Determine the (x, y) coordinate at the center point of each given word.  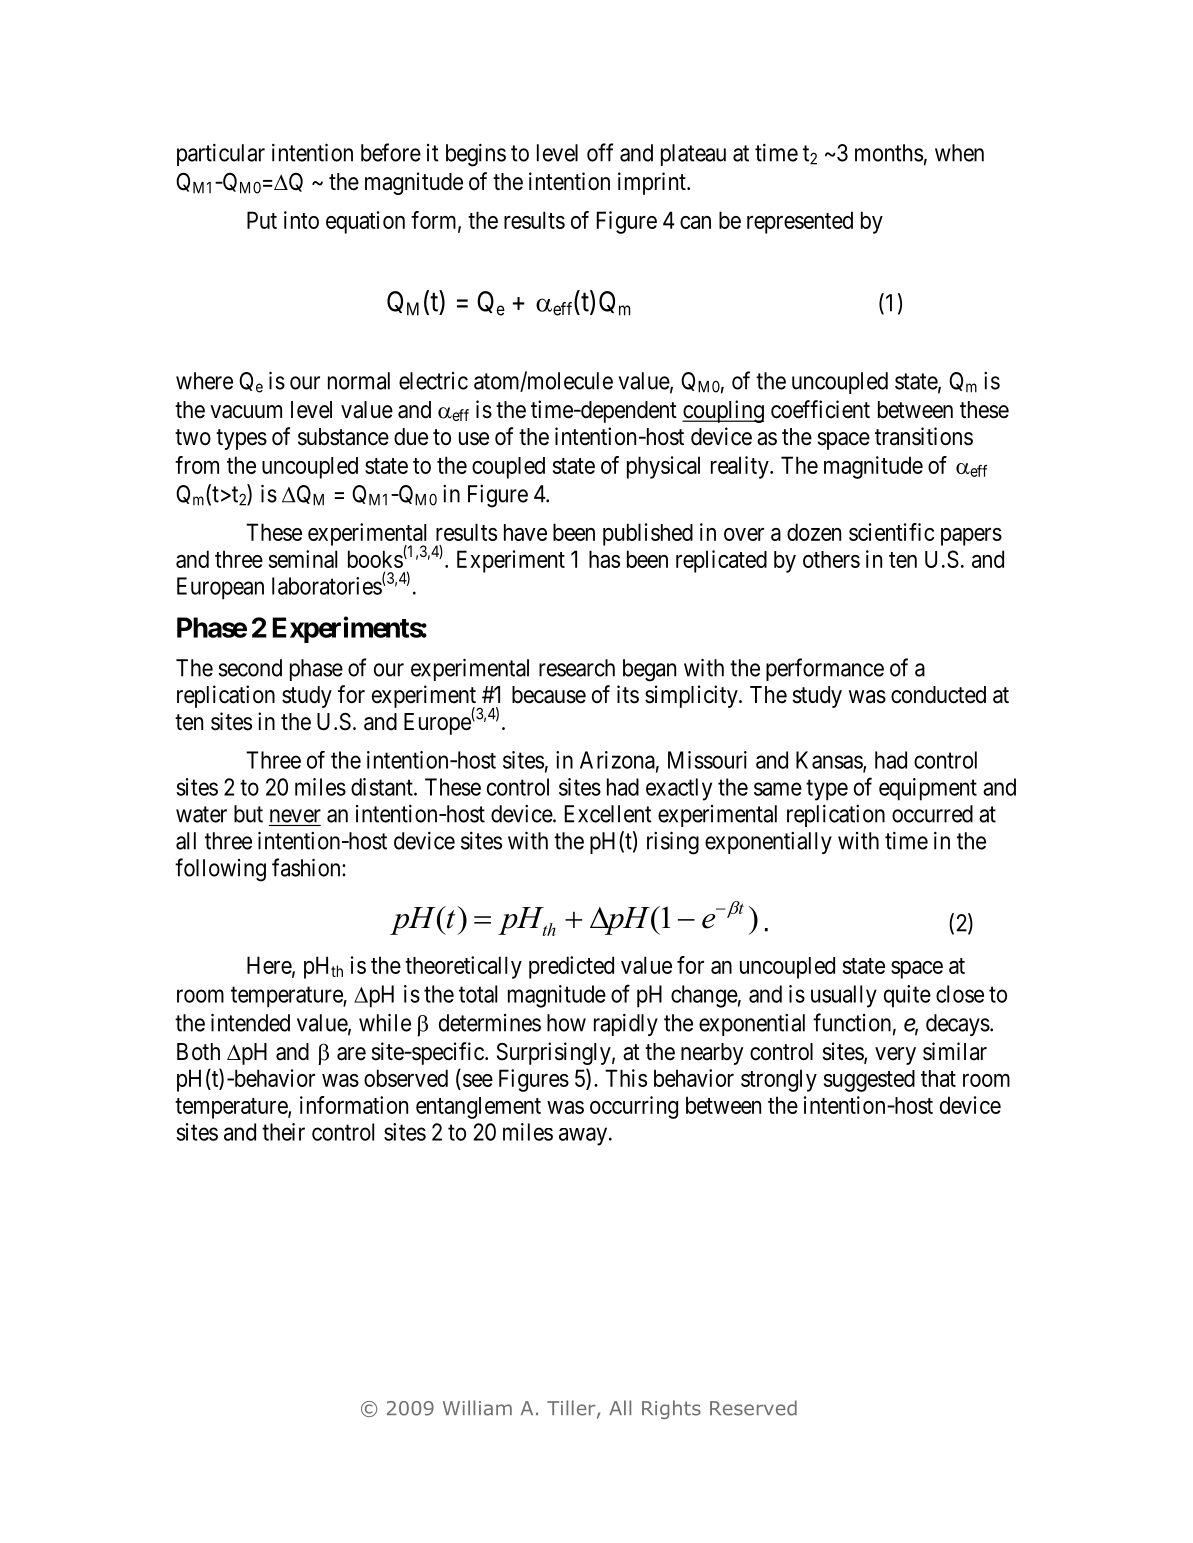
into (301, 220)
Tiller (572, 1409)
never (295, 816)
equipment (928, 789)
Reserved (753, 1408)
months (889, 153)
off (600, 152)
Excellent (608, 814)
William (477, 1408)
